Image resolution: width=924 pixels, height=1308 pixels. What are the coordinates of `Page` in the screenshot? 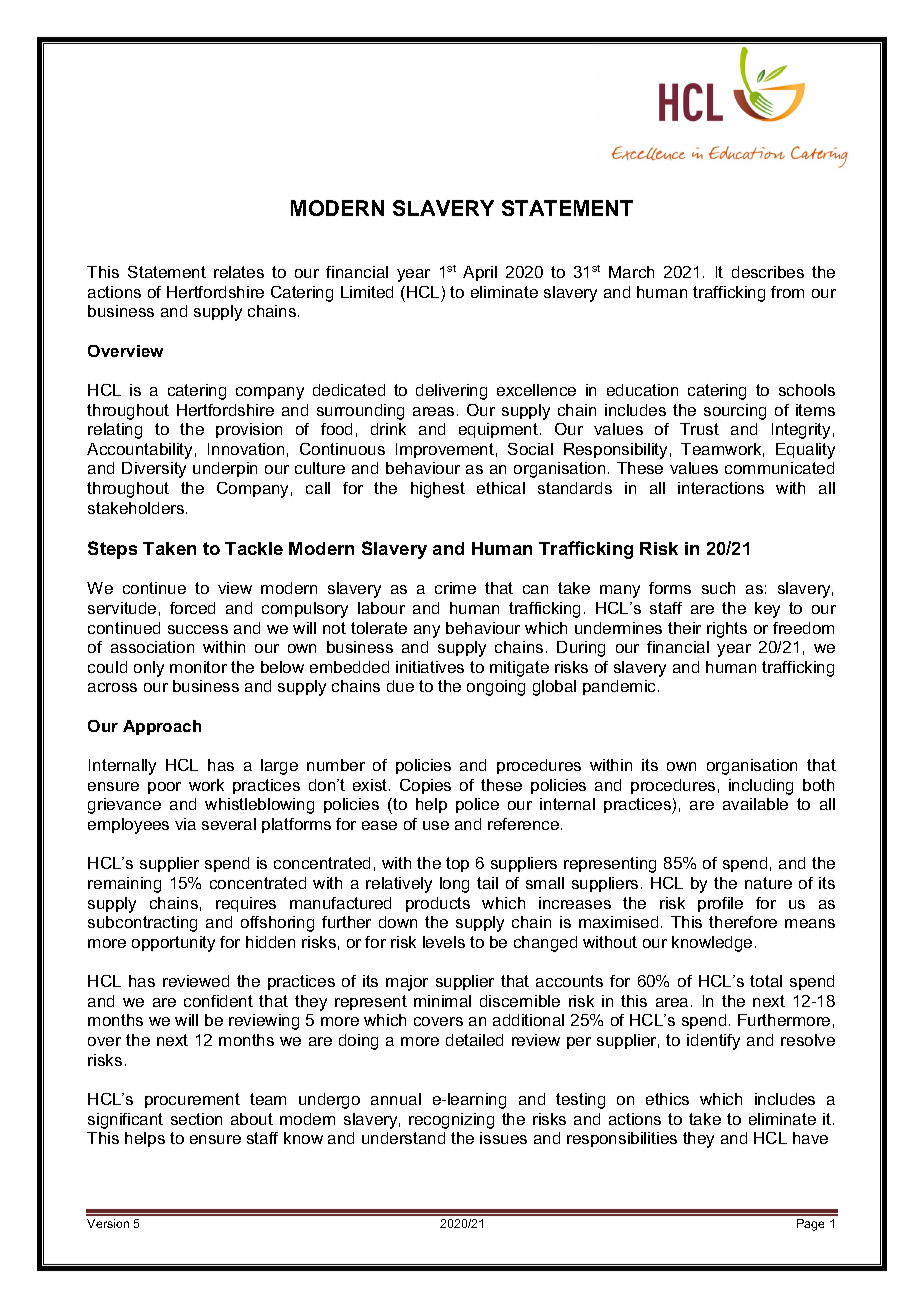 It's located at (810, 1225).
